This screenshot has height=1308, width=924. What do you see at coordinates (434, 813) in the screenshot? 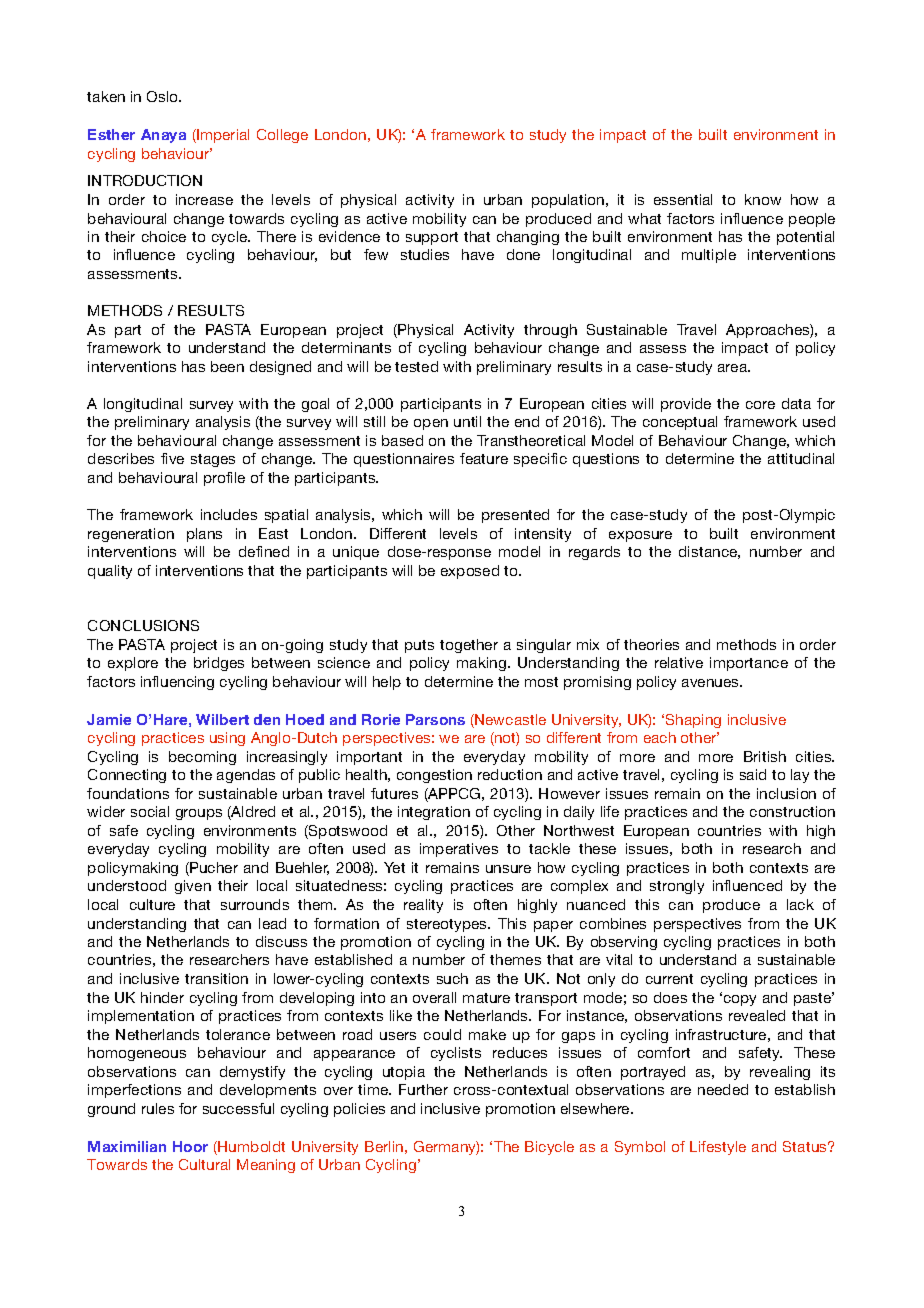
I see `integration` at bounding box center [434, 813].
